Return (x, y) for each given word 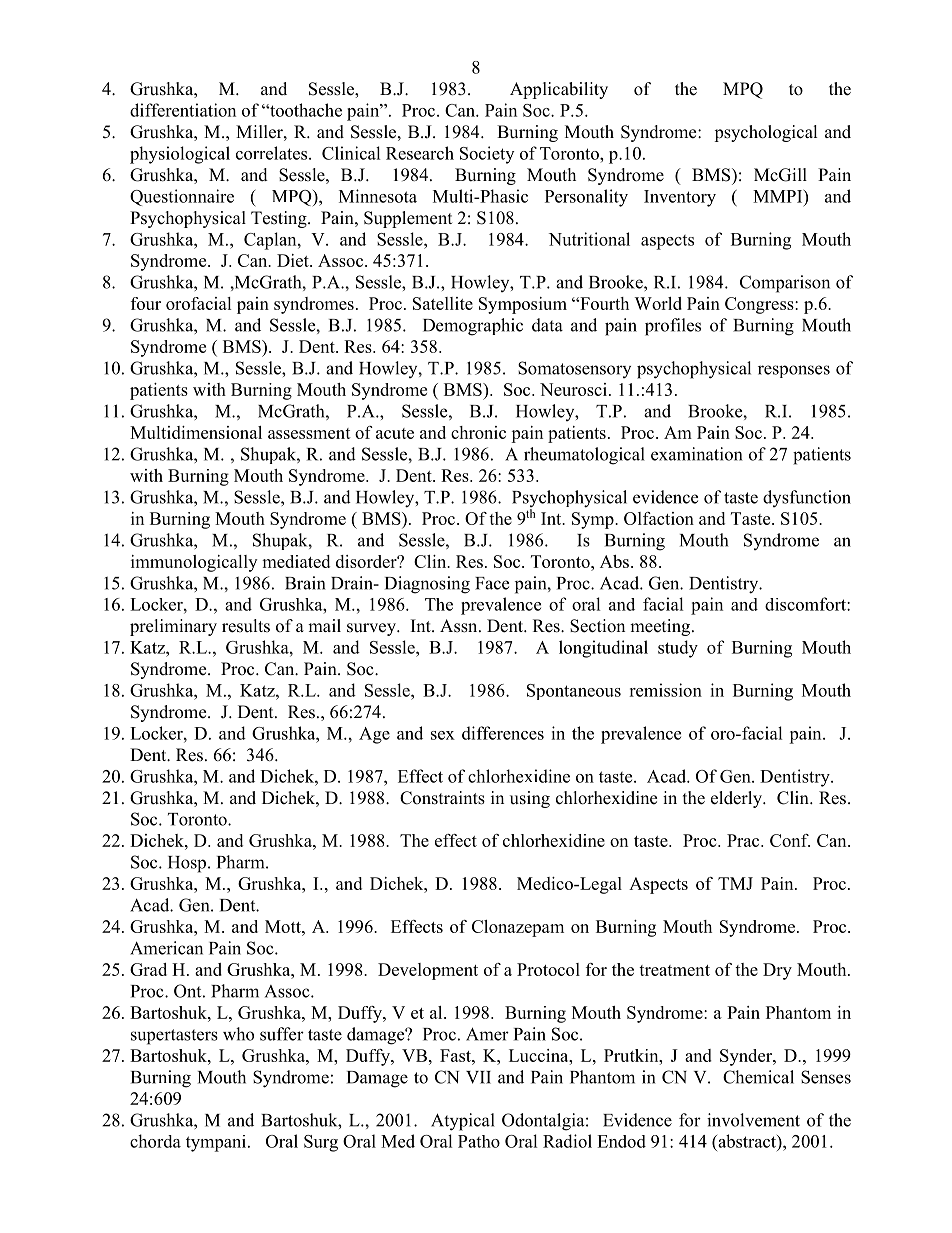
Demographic (473, 327)
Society (487, 155)
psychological (766, 133)
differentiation (183, 110)
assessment (309, 433)
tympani (217, 1143)
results (246, 626)
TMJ (735, 883)
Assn (460, 626)
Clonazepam (518, 928)
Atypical (463, 1122)
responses (794, 371)
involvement (753, 1120)
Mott (284, 926)
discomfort (806, 604)
